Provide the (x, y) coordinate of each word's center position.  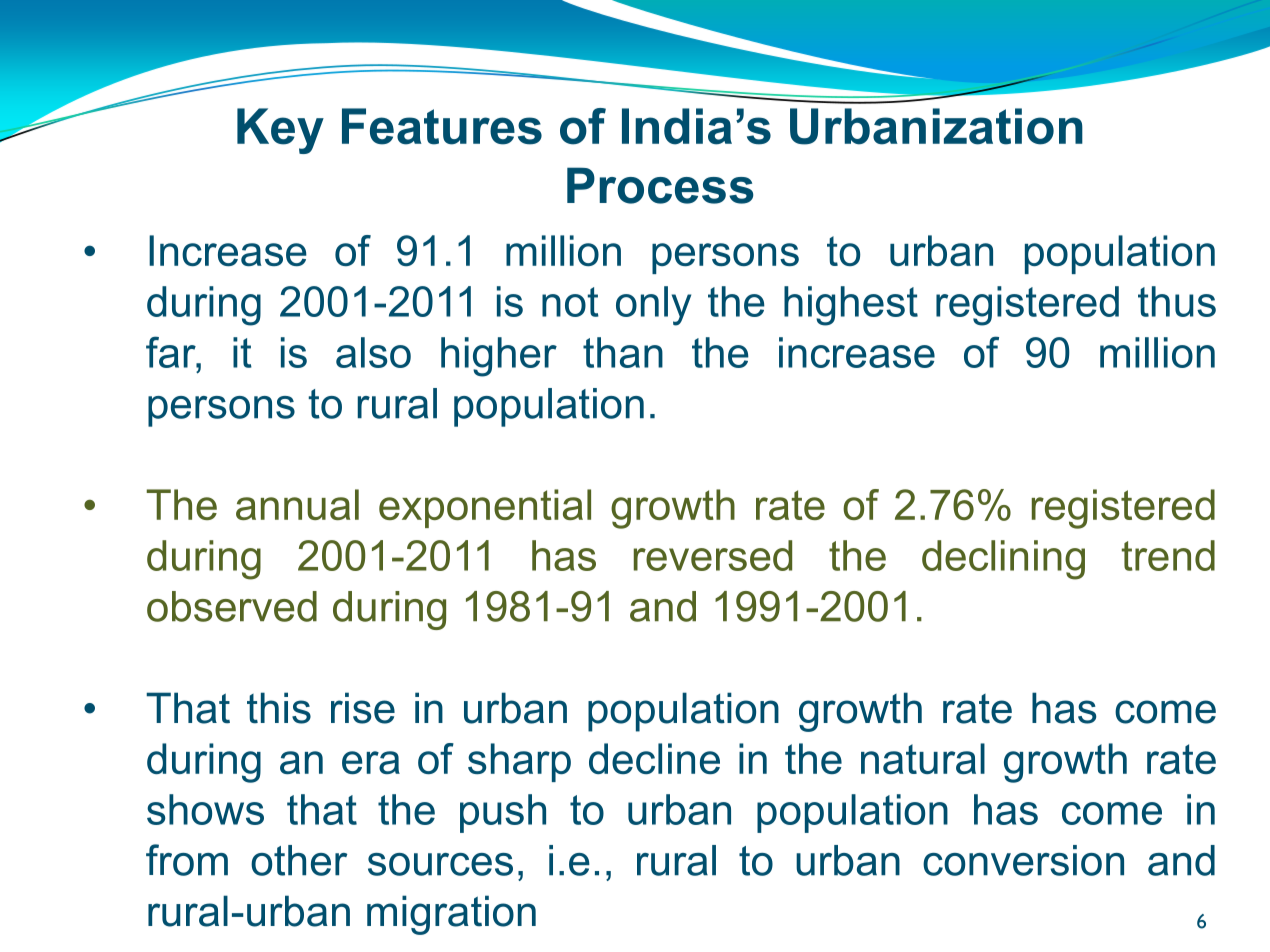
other (299, 860)
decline (654, 758)
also (373, 352)
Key (280, 131)
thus (1177, 301)
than (623, 352)
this (279, 708)
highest (851, 306)
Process (660, 185)
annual (297, 504)
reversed (713, 555)
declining (1003, 560)
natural (923, 758)
